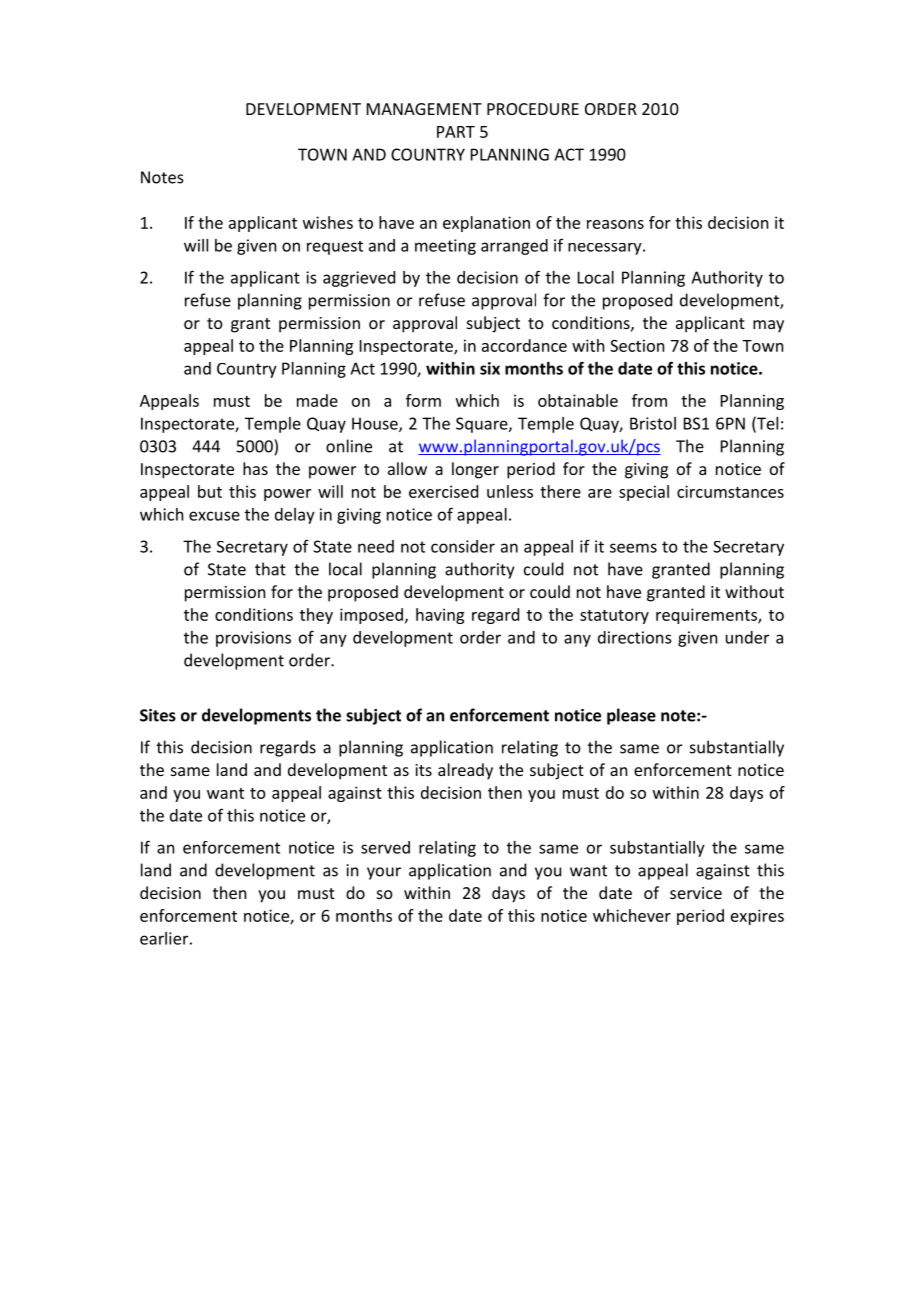 The image size is (924, 1308). What do you see at coordinates (384, 873) in the page?
I see `your` at bounding box center [384, 873].
